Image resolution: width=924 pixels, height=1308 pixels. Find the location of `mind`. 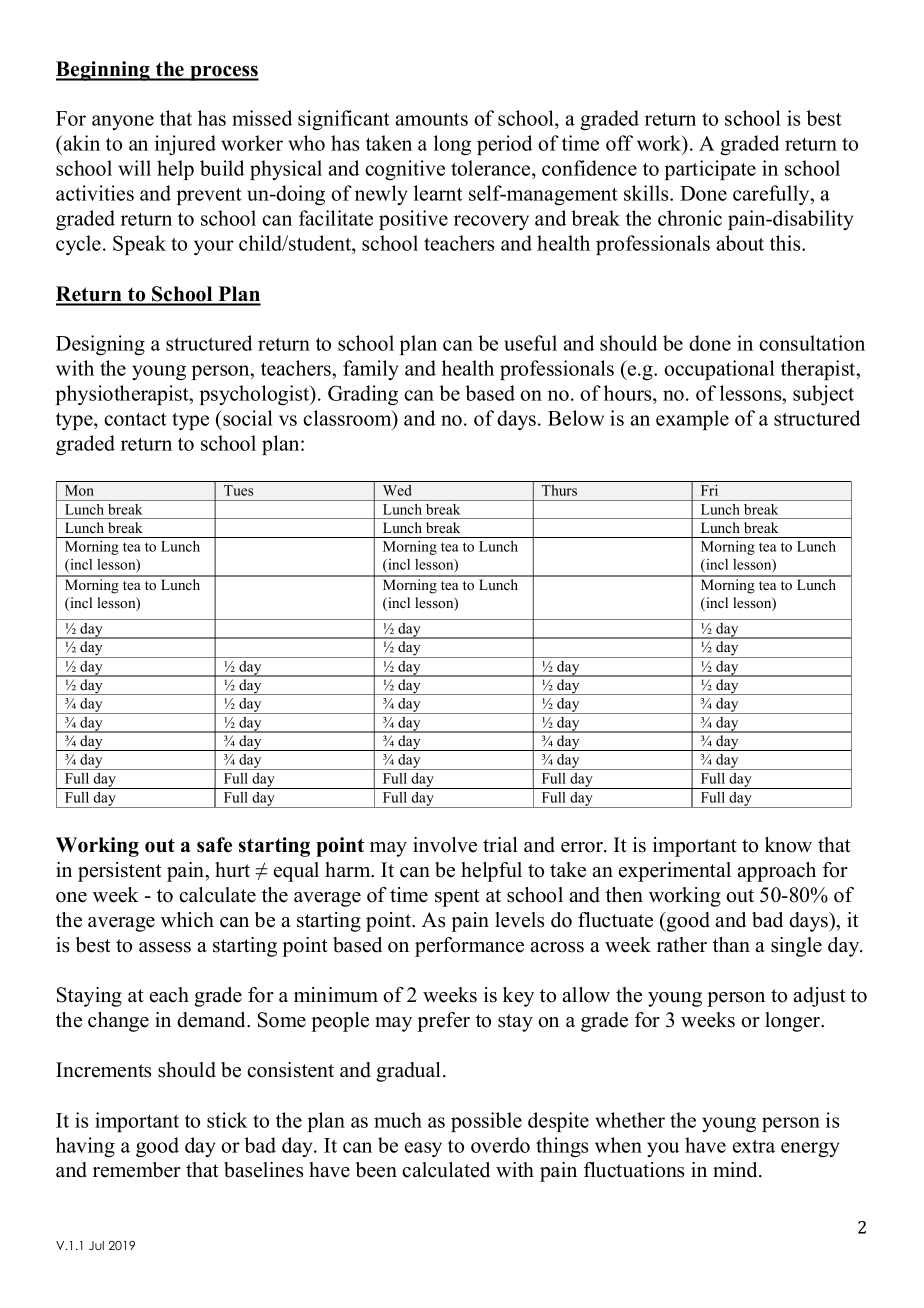

mind is located at coordinates (736, 1170).
